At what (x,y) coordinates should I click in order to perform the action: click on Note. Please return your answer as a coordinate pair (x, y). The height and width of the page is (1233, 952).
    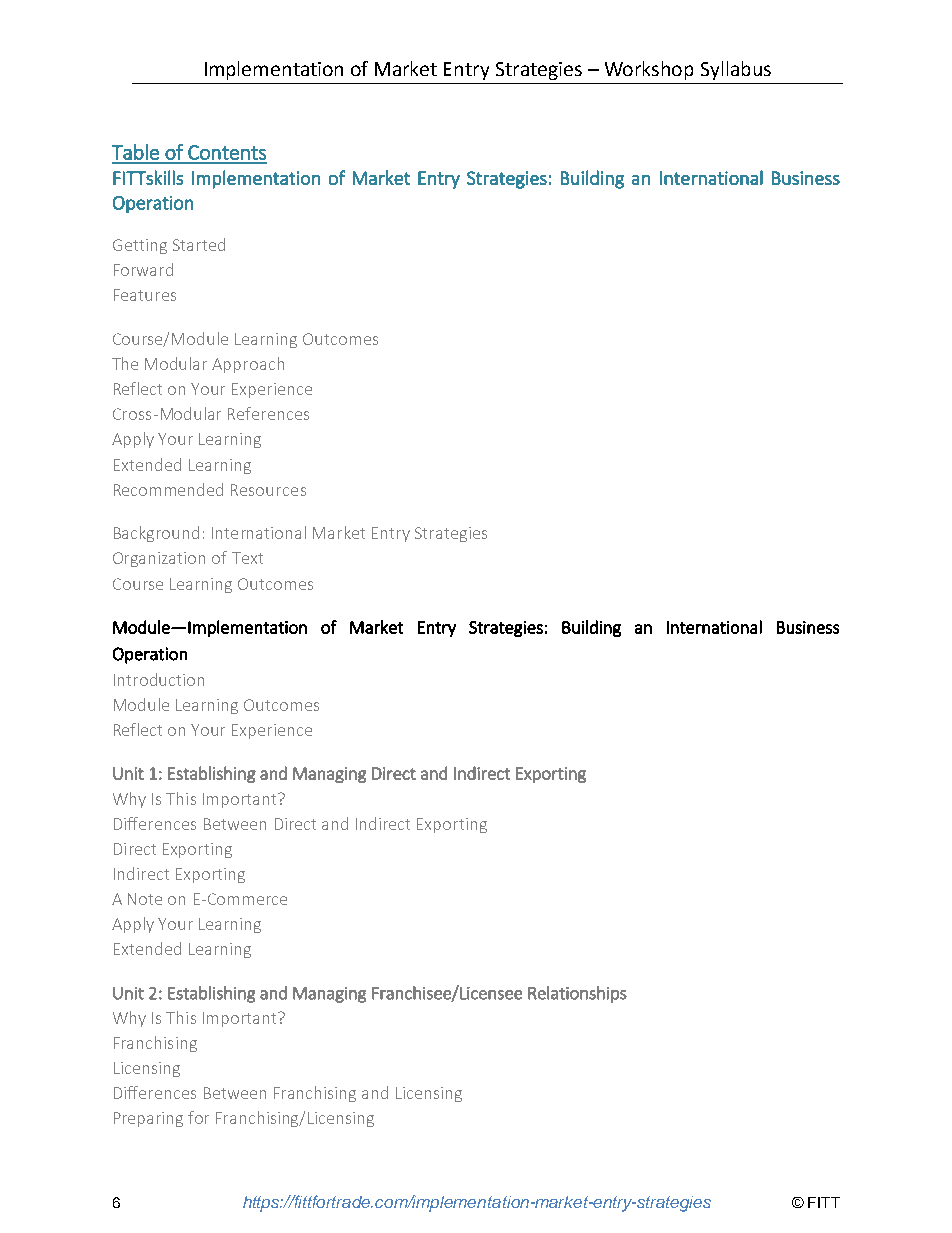
    Looking at the image, I should click on (145, 899).
